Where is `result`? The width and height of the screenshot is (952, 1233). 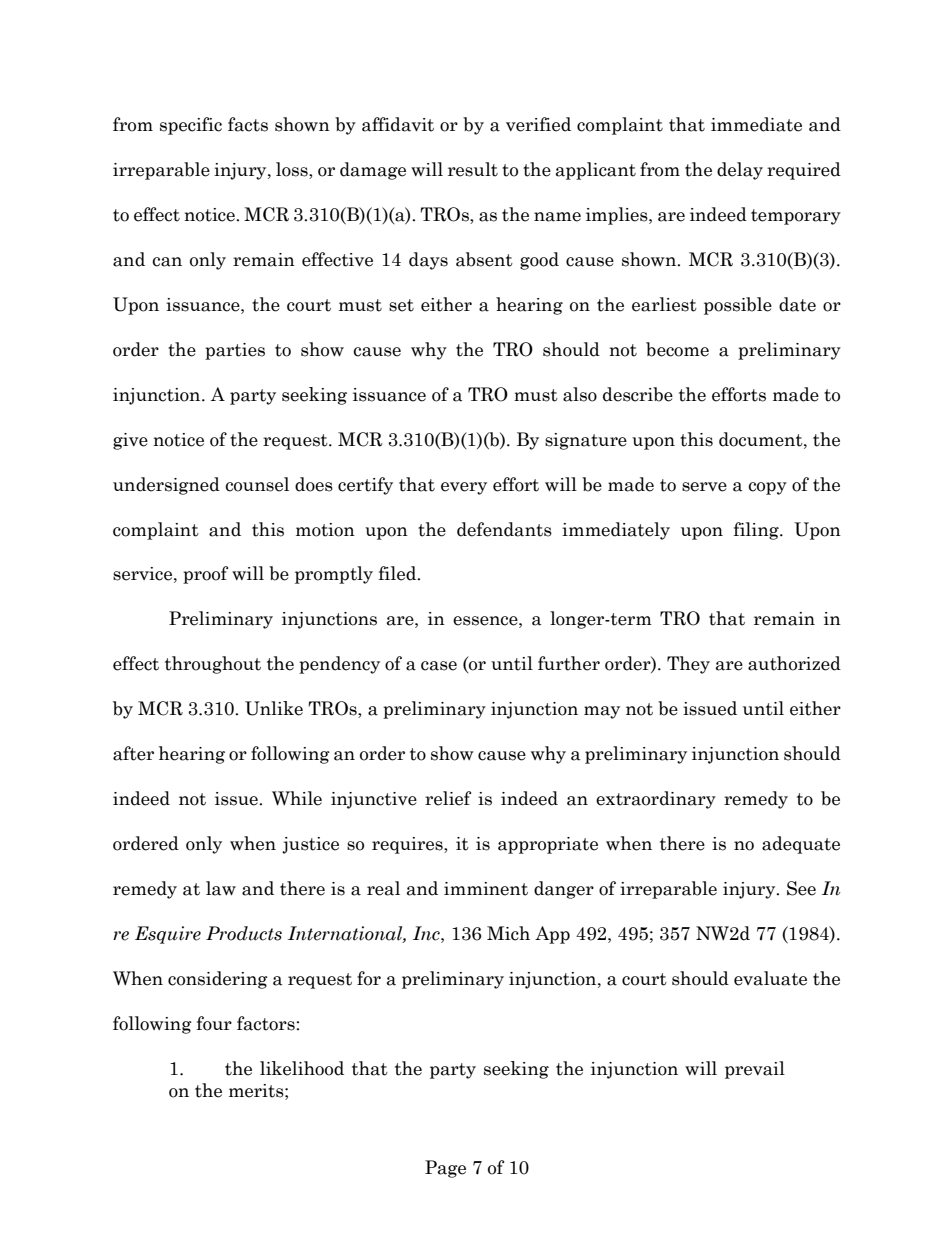 result is located at coordinates (473, 169).
